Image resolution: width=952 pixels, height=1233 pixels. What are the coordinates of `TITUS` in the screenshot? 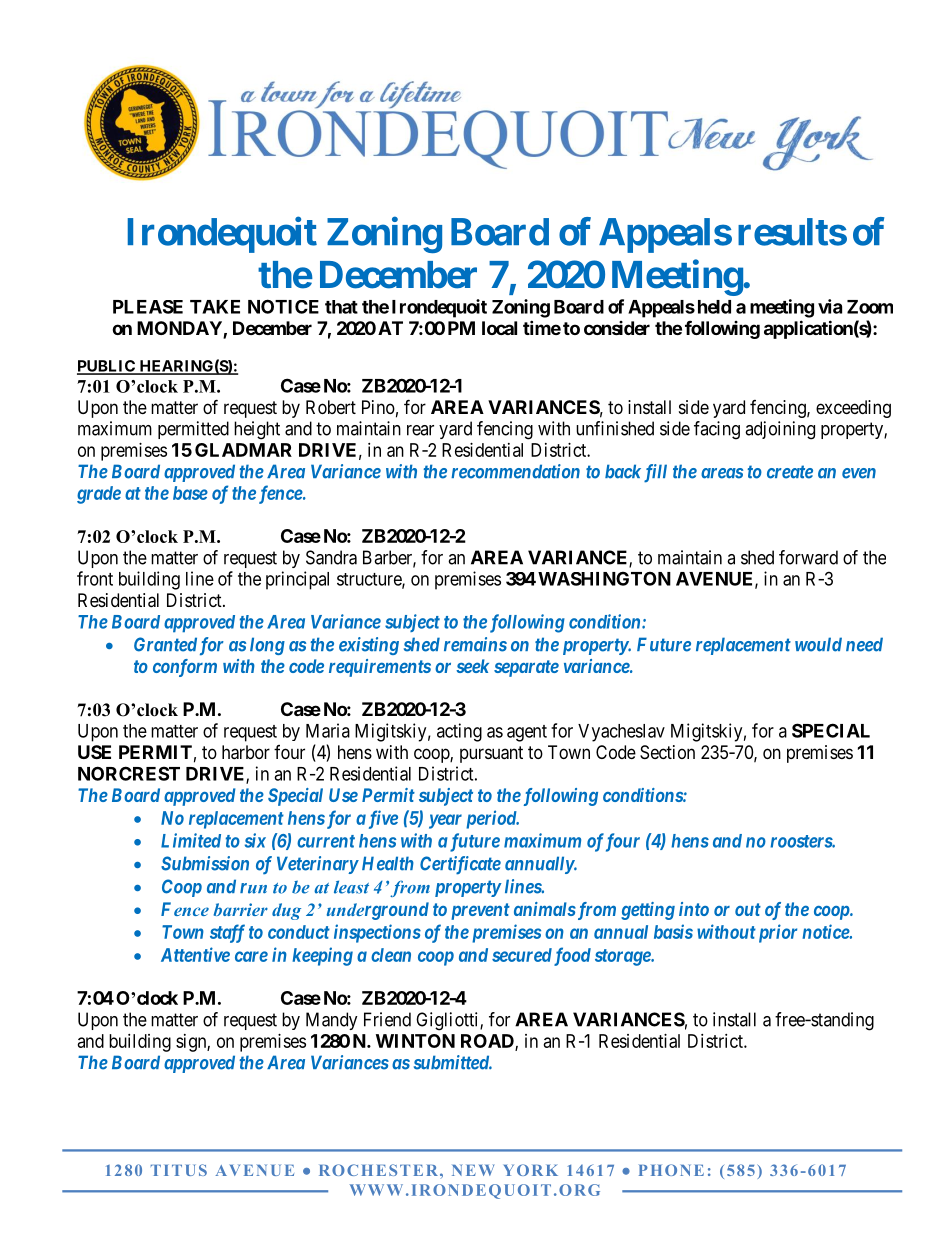 It's located at (179, 1170).
